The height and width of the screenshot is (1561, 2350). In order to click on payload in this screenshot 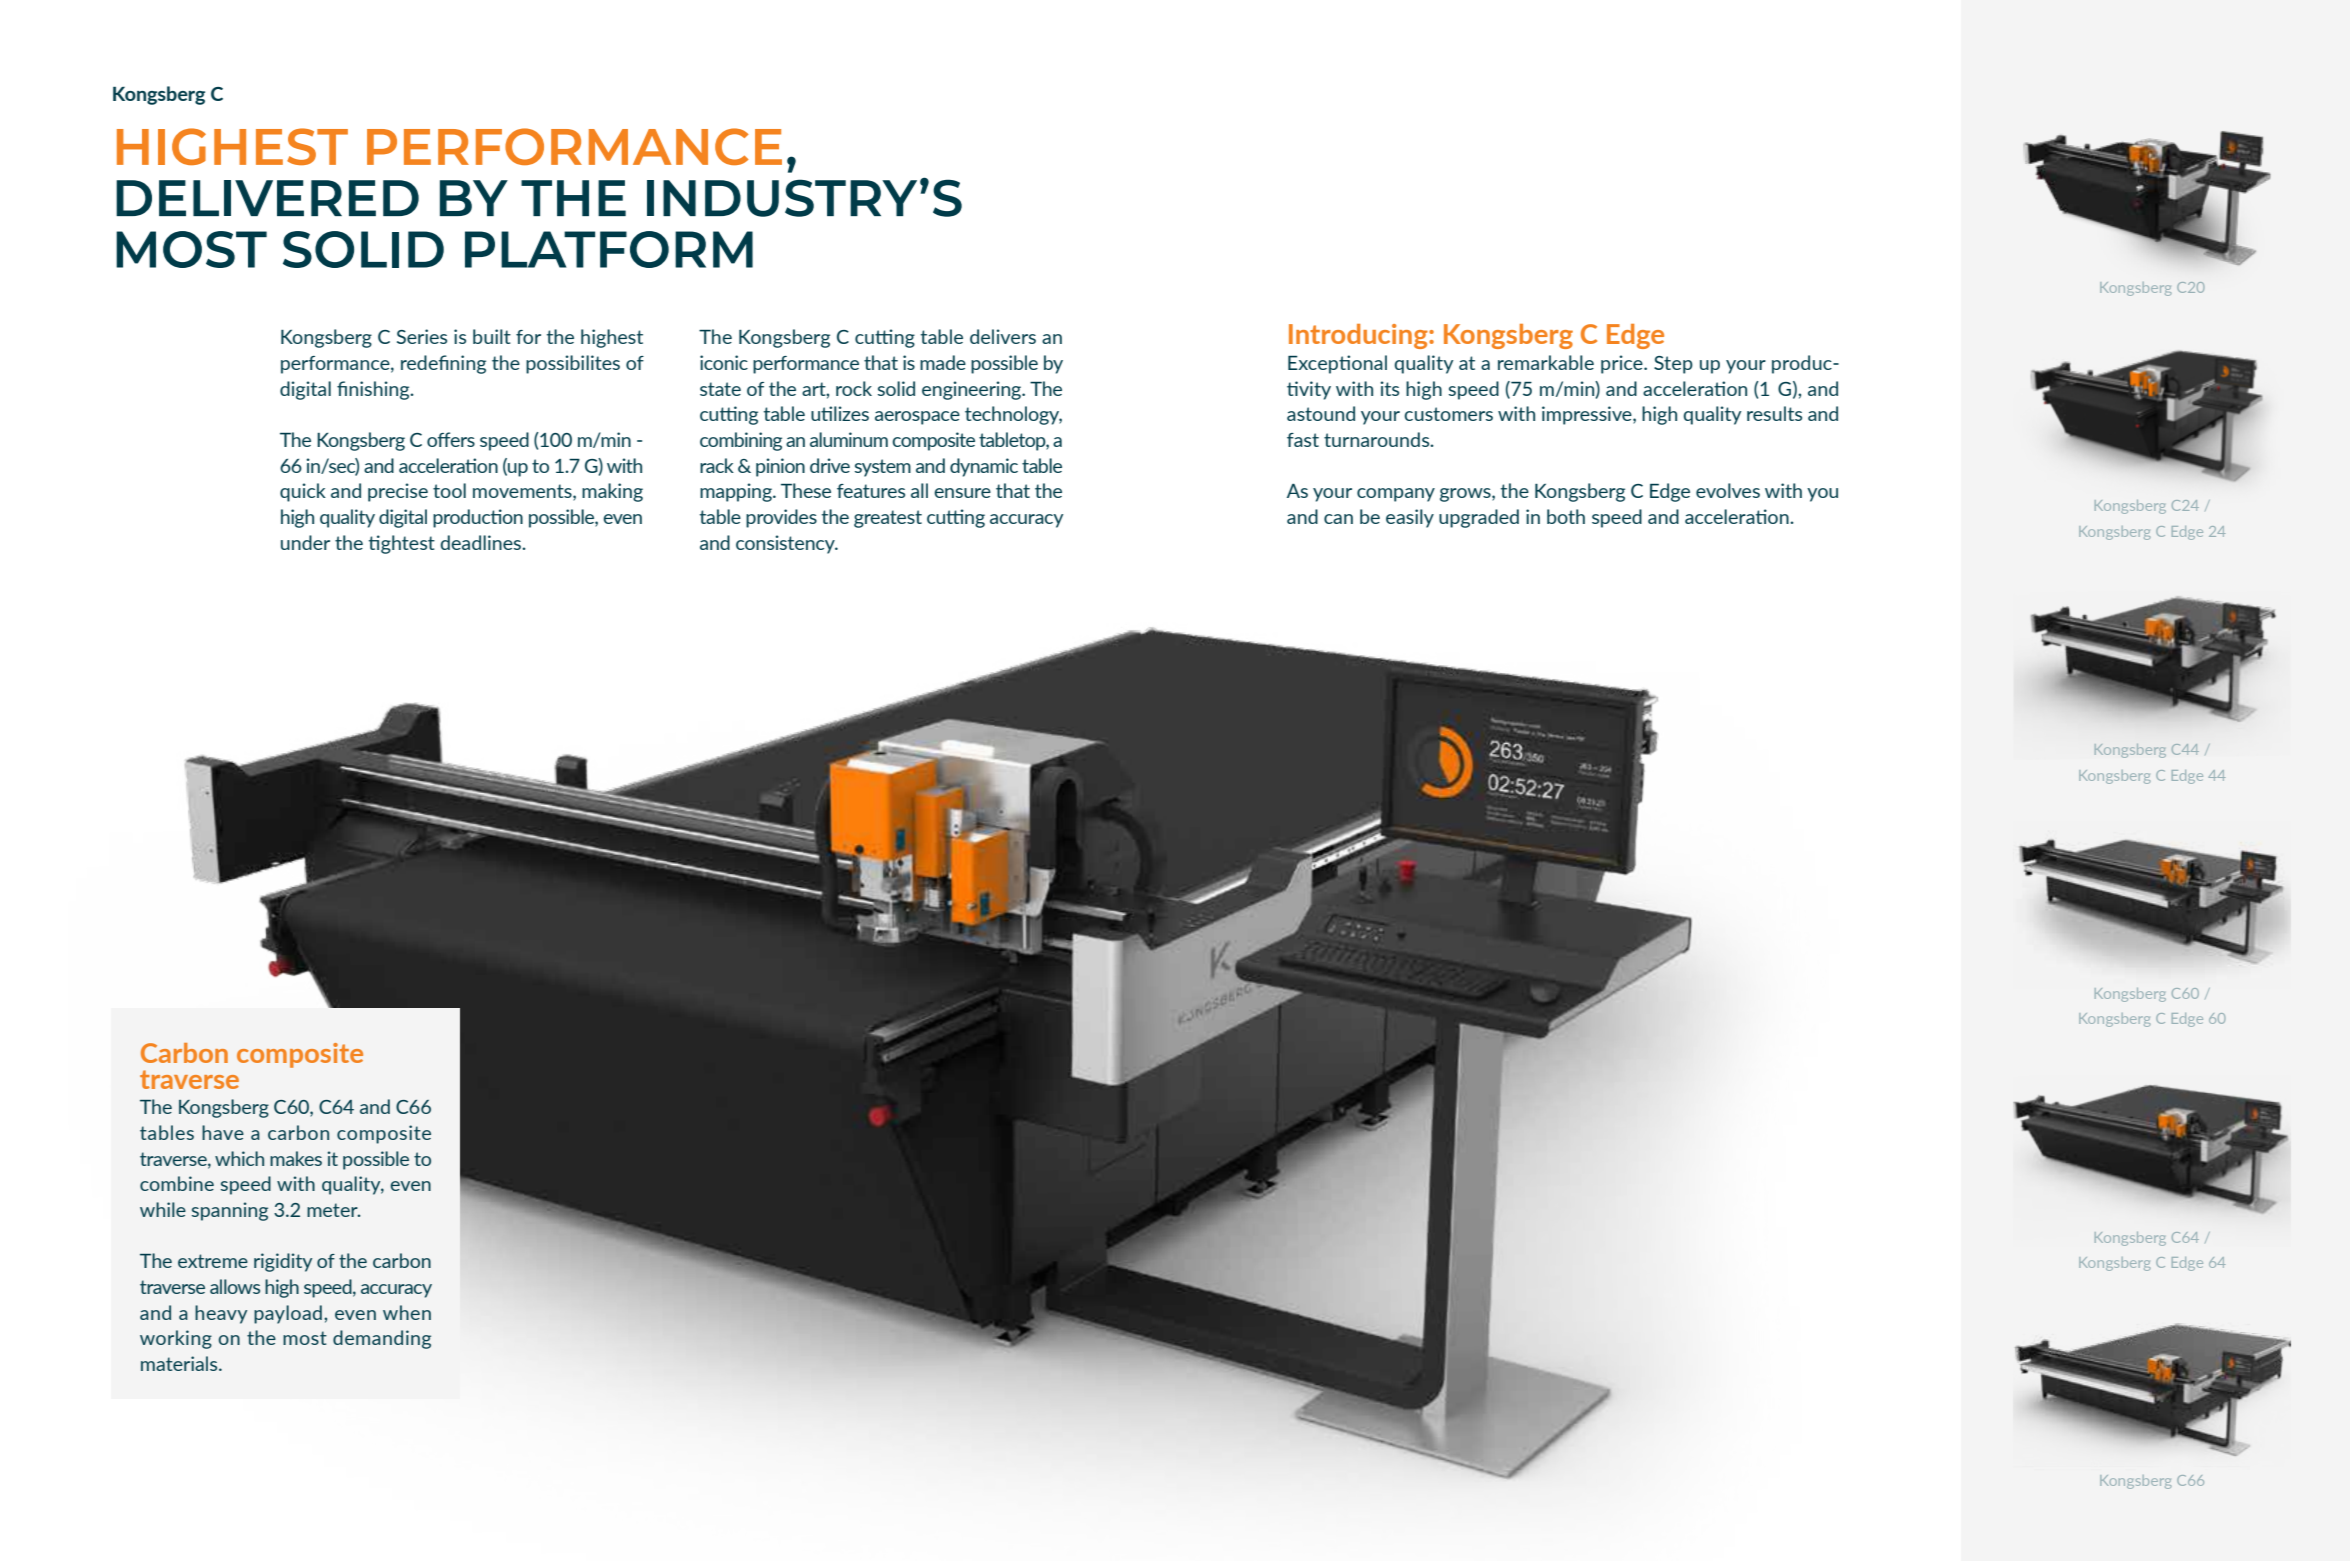, I will do `click(288, 1314)`.
